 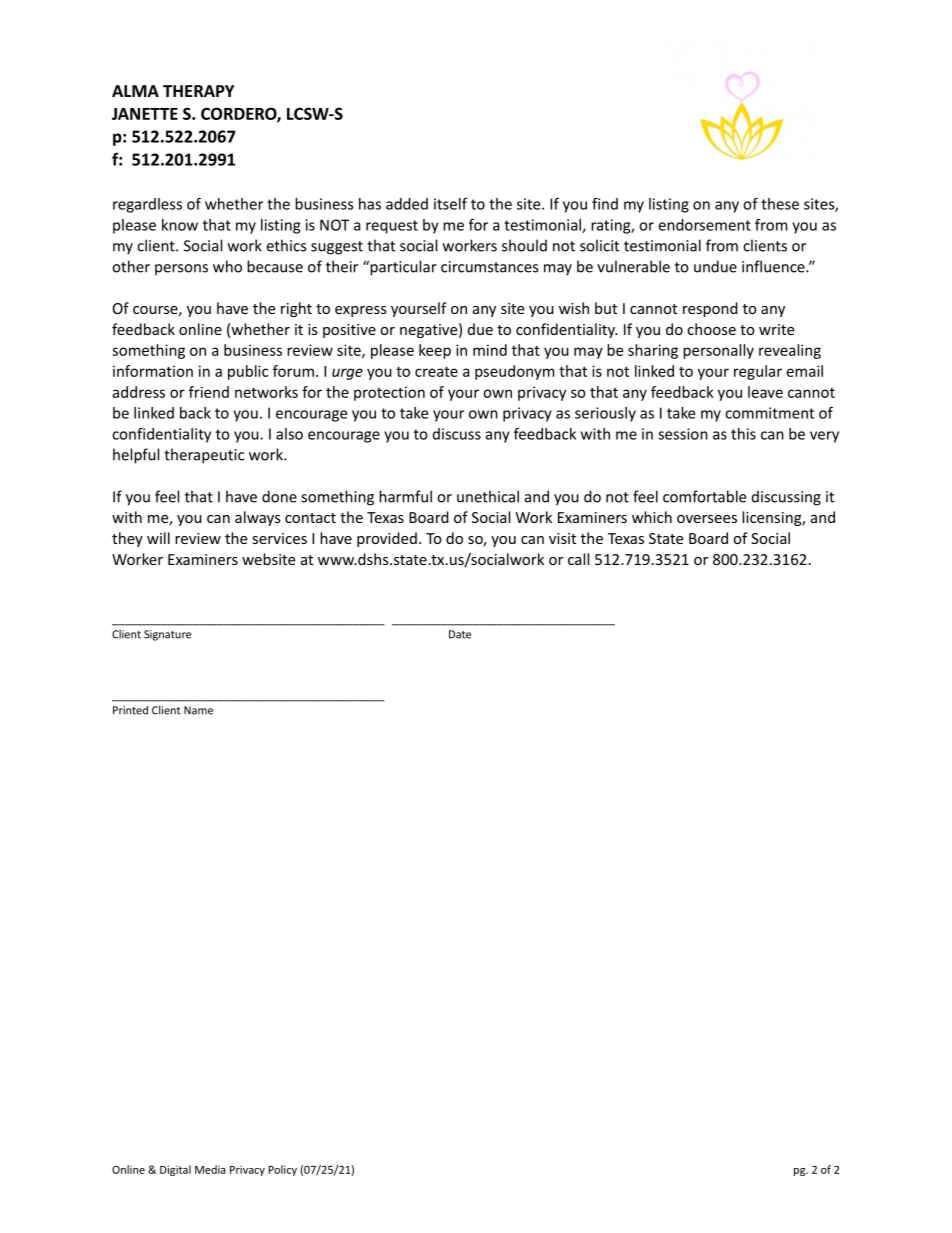 I want to click on oversees, so click(x=707, y=519).
